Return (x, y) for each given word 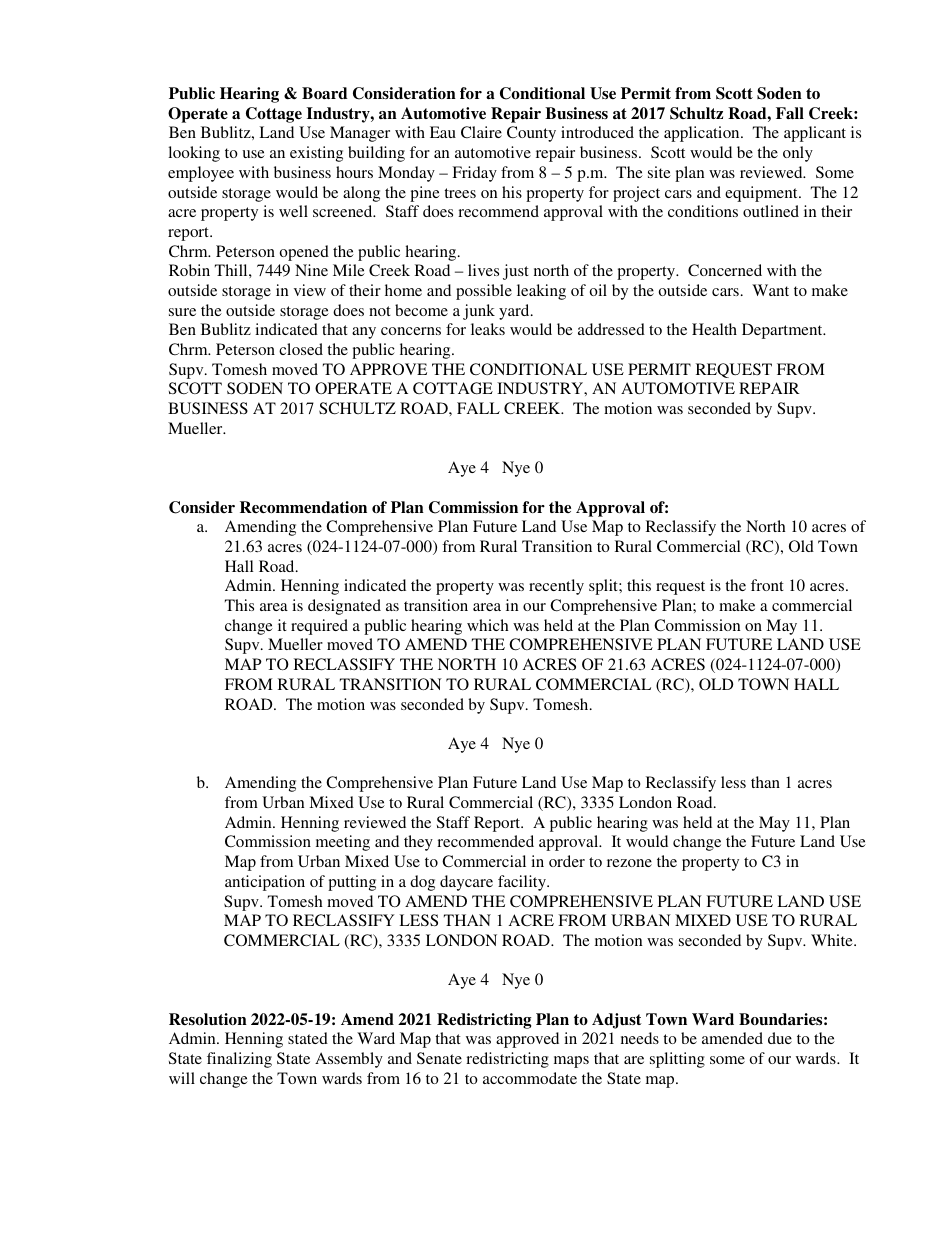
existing (316, 154)
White (833, 940)
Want (770, 290)
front (767, 585)
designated (344, 607)
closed (301, 349)
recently (556, 587)
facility (523, 883)
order (567, 861)
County (531, 134)
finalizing (239, 1060)
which (488, 625)
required (319, 627)
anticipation (265, 883)
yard (515, 312)
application (703, 134)
